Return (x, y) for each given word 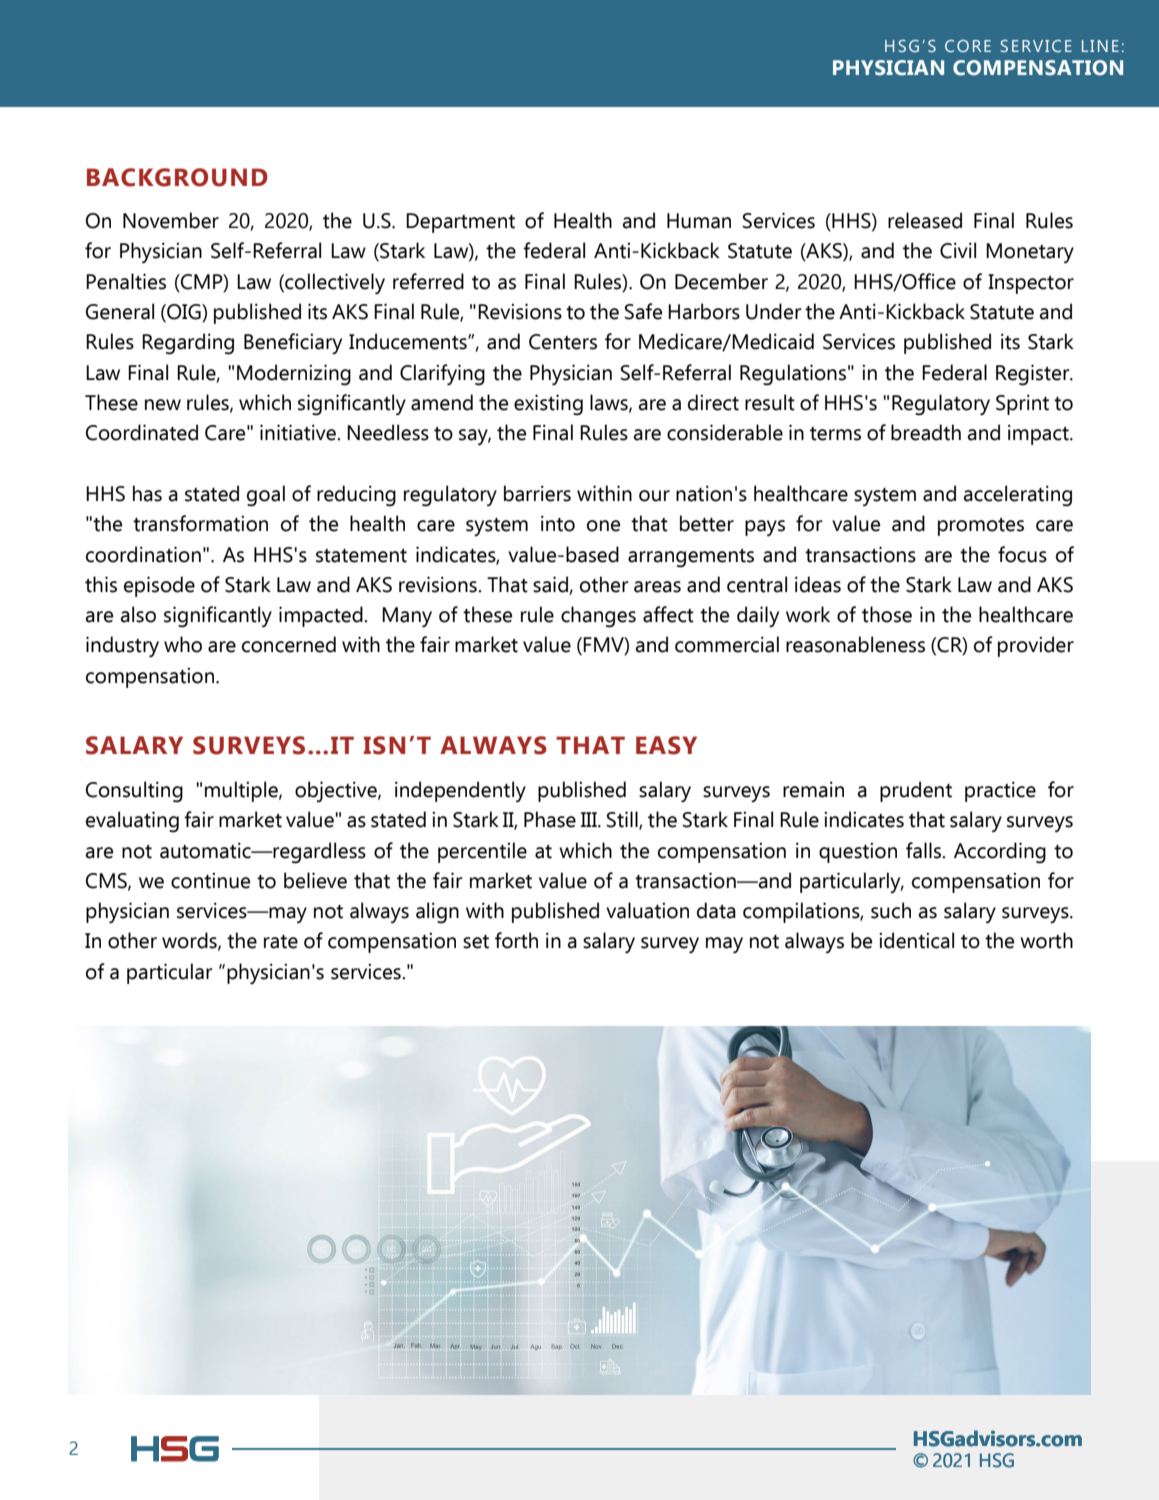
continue (210, 881)
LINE (1100, 46)
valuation (647, 910)
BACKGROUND (177, 177)
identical (916, 940)
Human (699, 221)
